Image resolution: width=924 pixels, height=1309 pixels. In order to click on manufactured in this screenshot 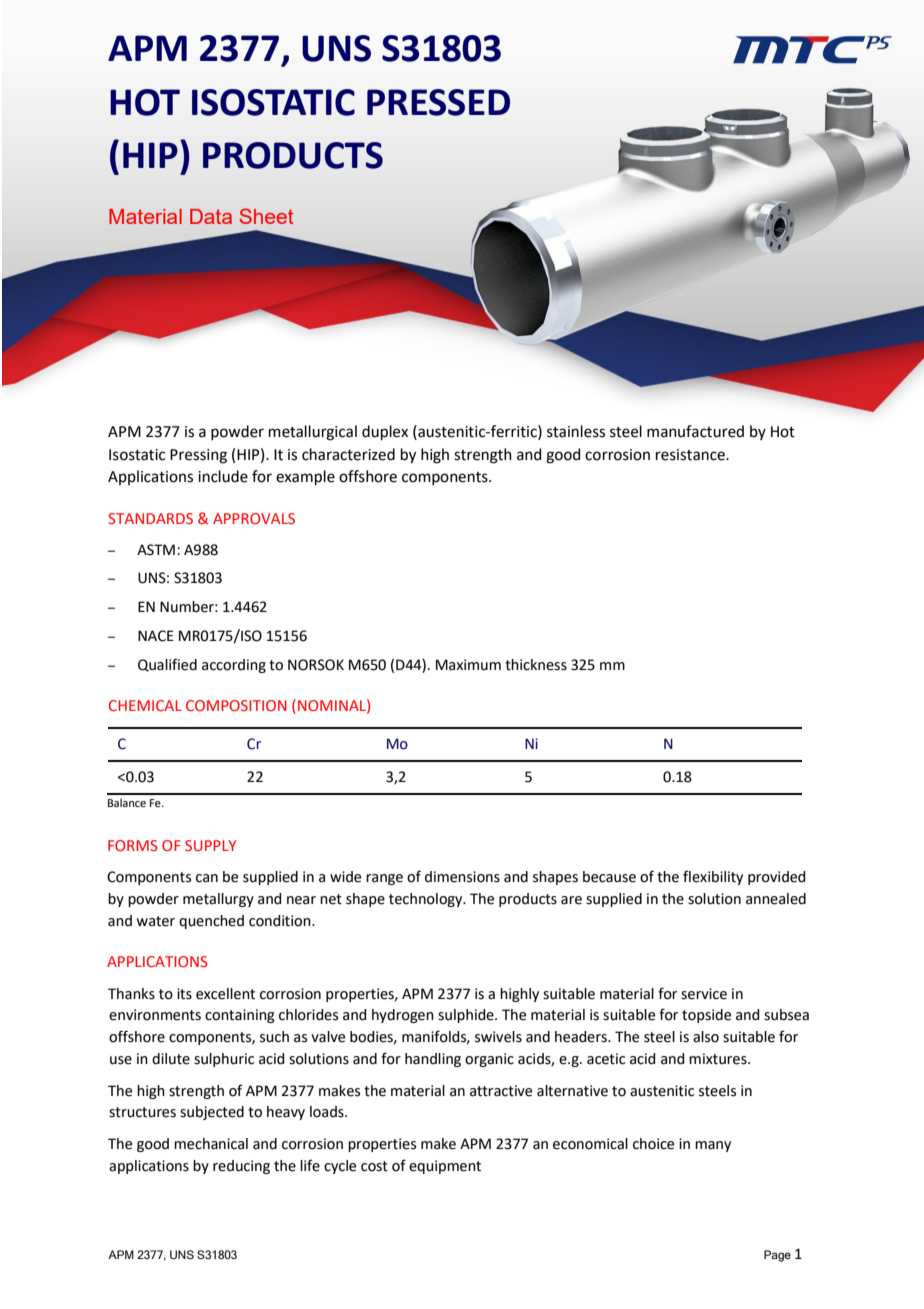, I will do `click(695, 431)`.
